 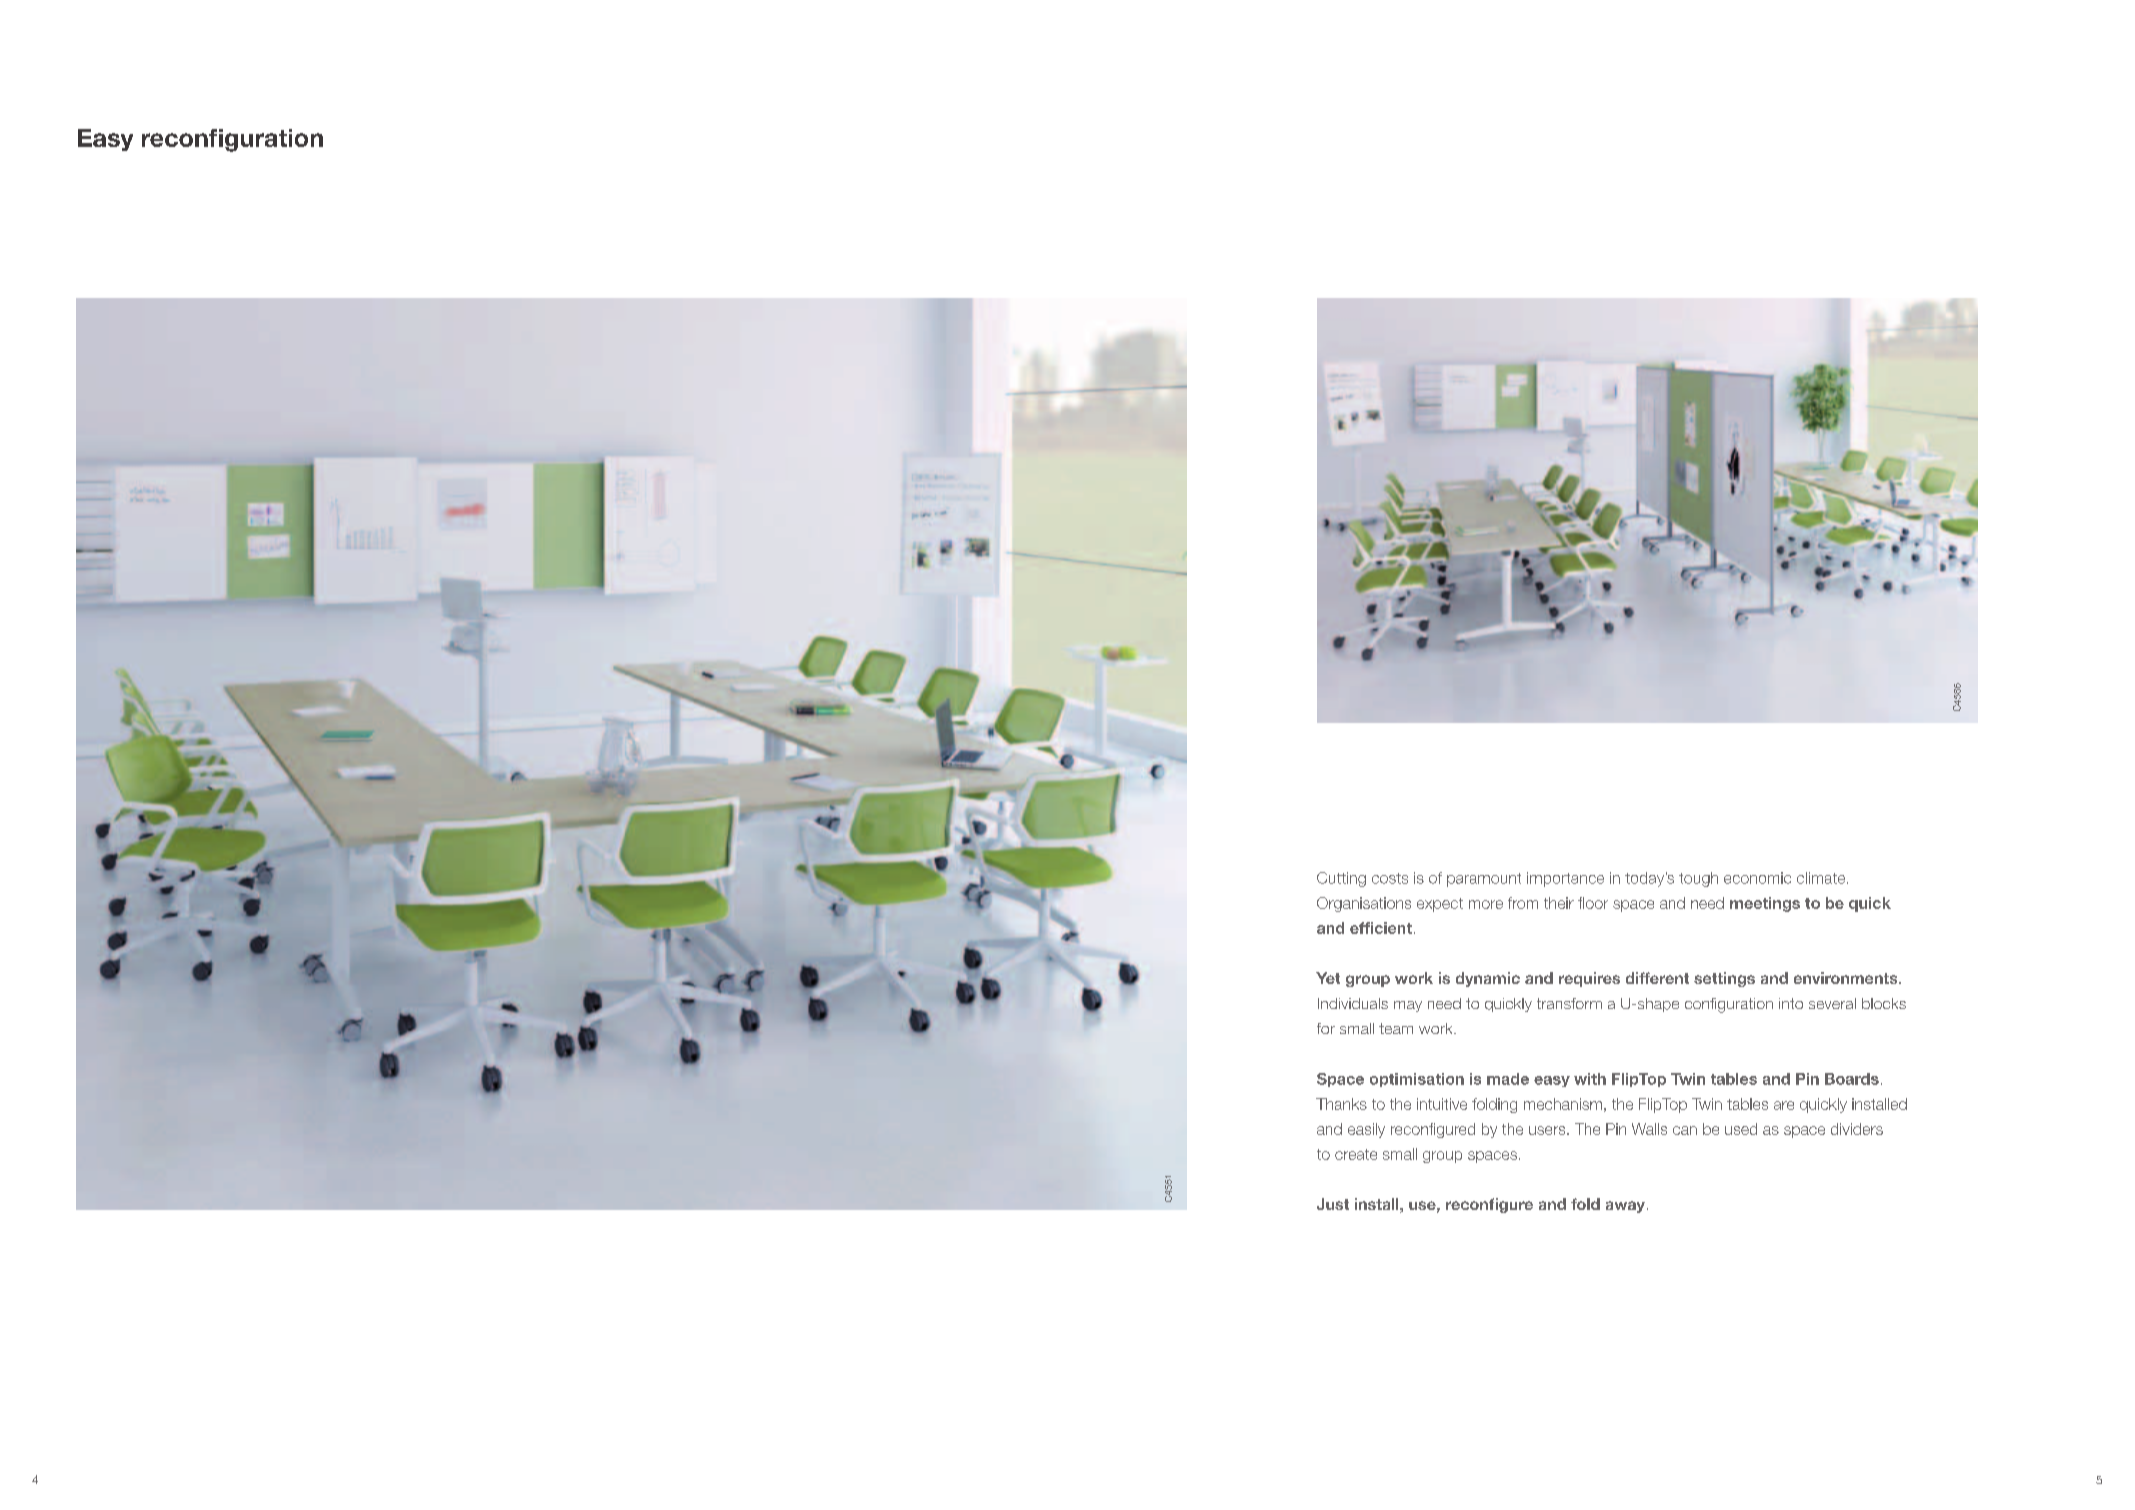 I want to click on costs, so click(x=1390, y=878).
